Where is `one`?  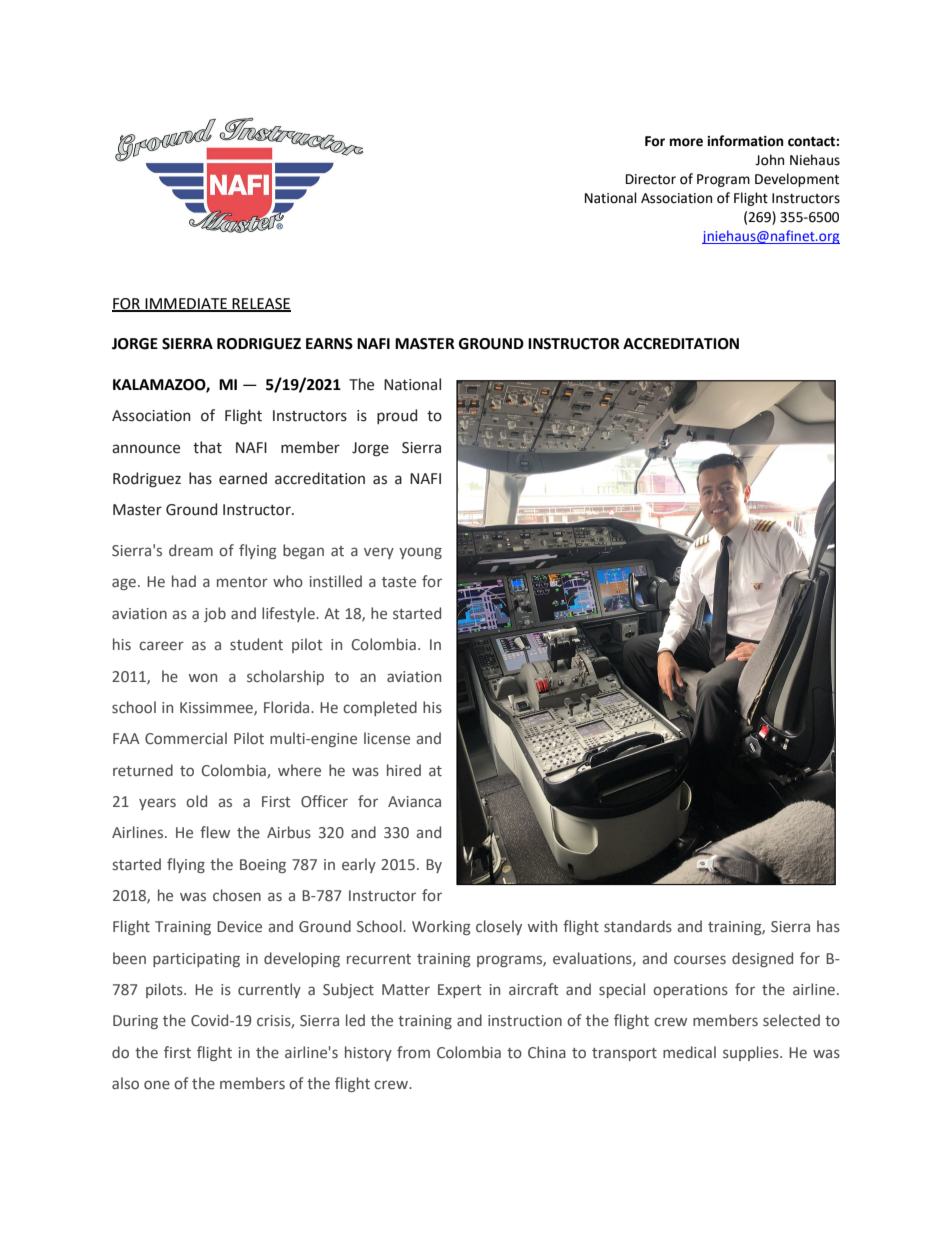
one is located at coordinates (157, 1085).
